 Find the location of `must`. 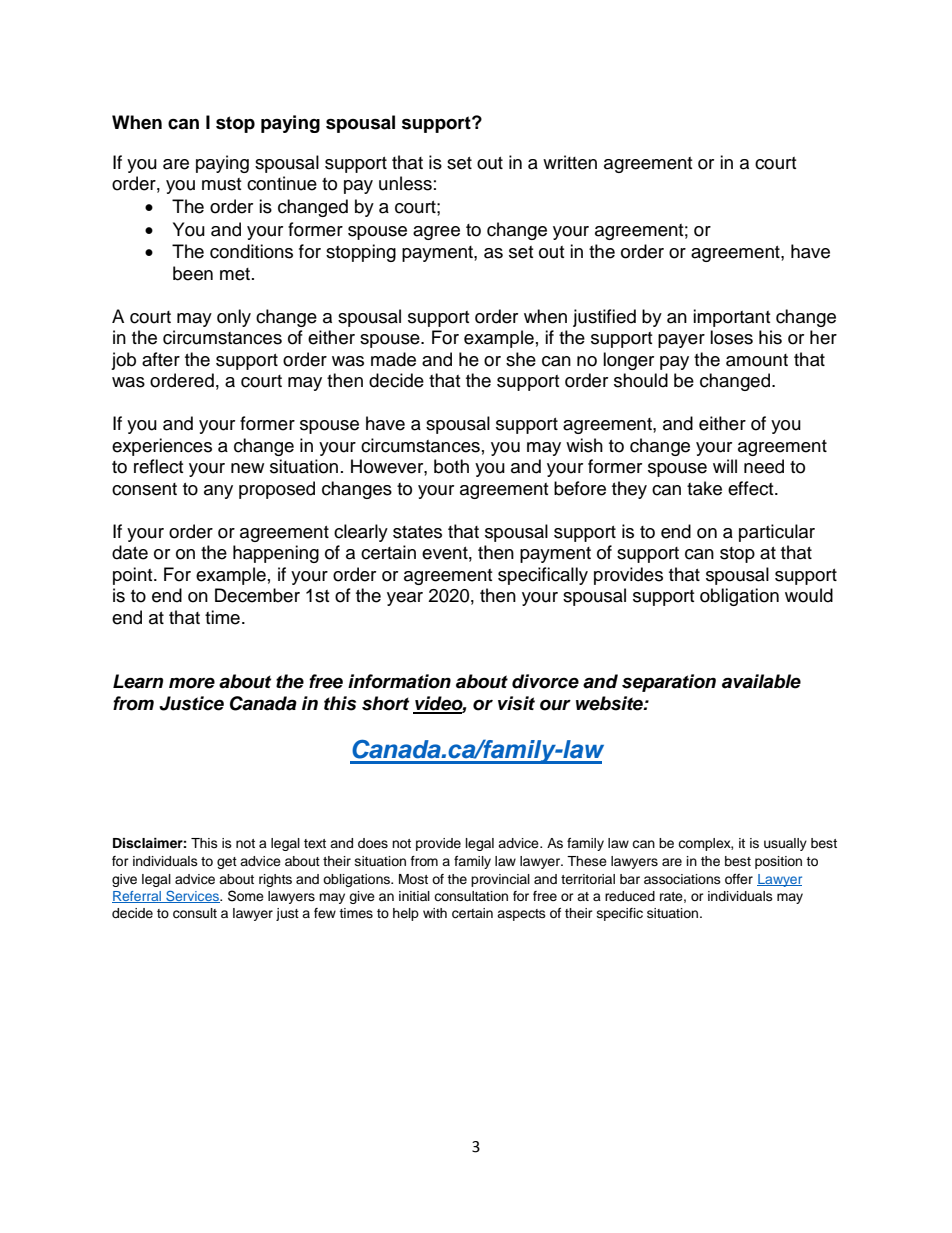

must is located at coordinates (221, 184).
